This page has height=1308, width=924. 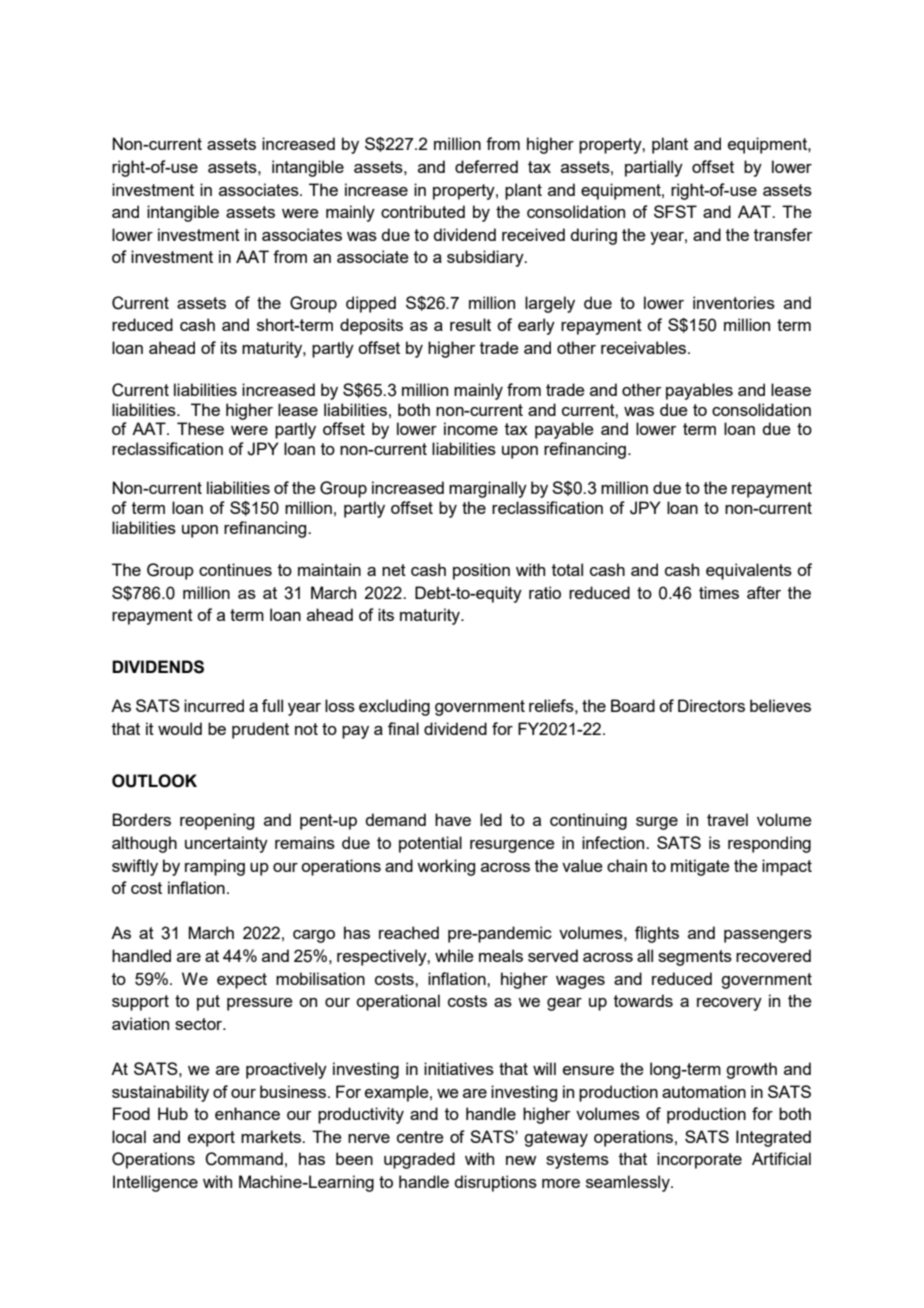 What do you see at coordinates (727, 819) in the page?
I see `travel` at bounding box center [727, 819].
